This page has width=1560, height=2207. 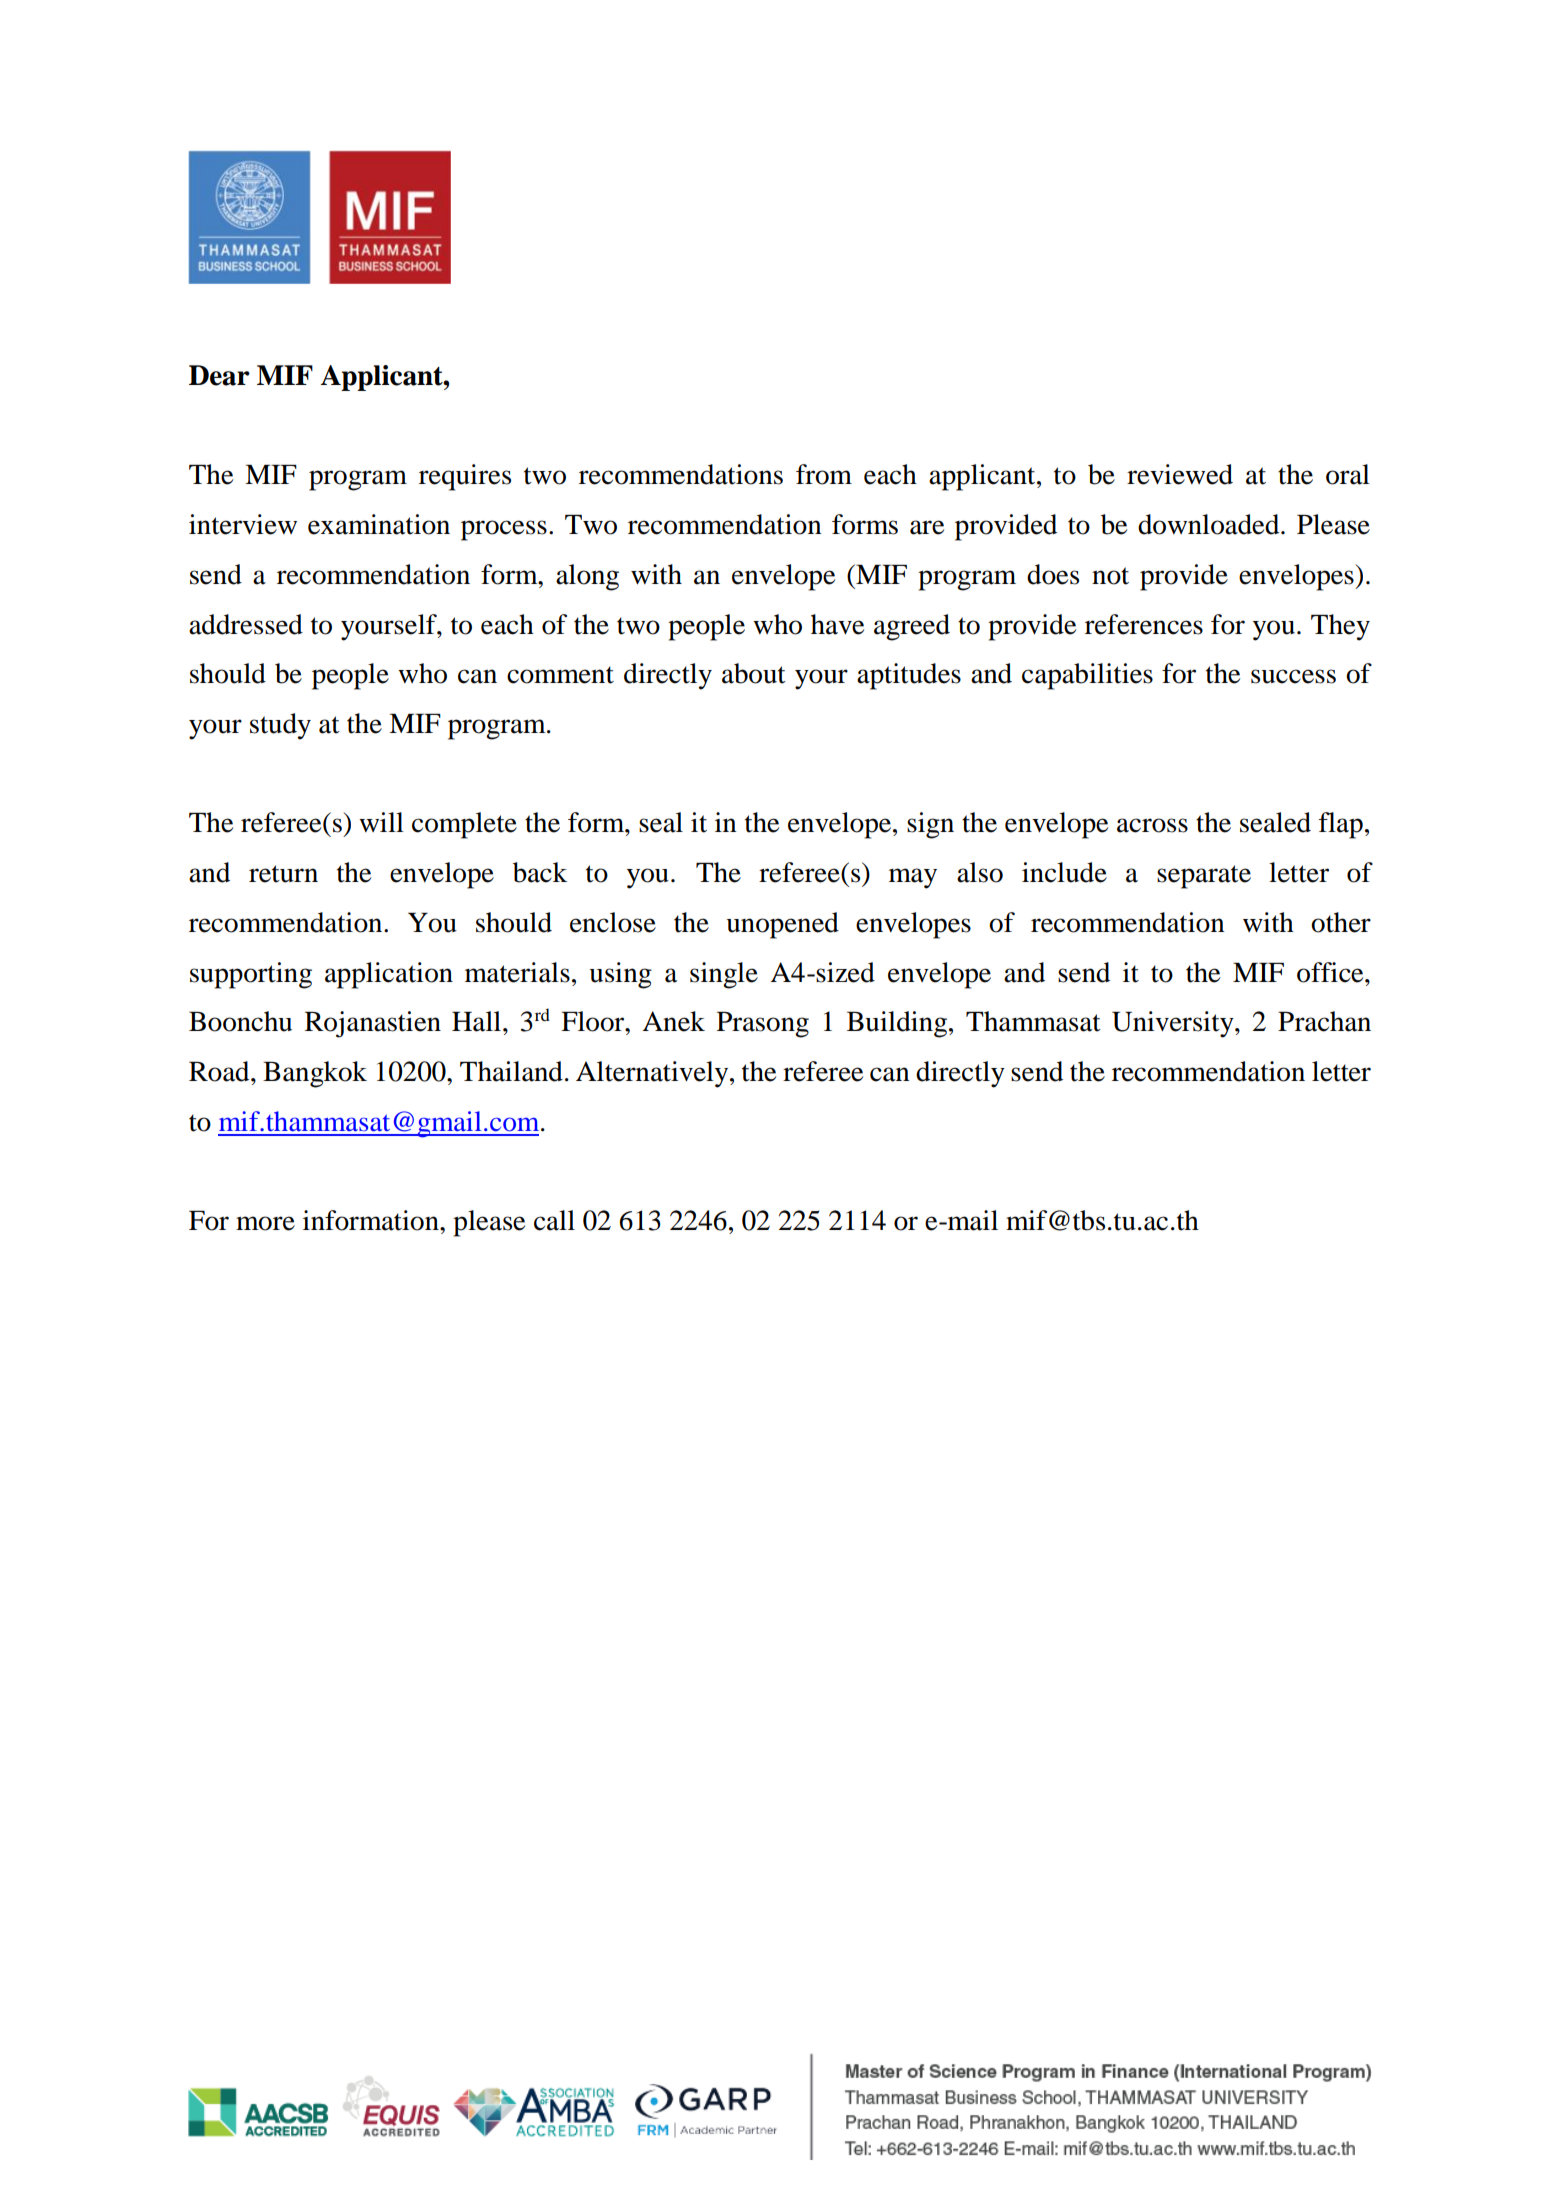 What do you see at coordinates (1152, 825) in the page?
I see `across` at bounding box center [1152, 825].
